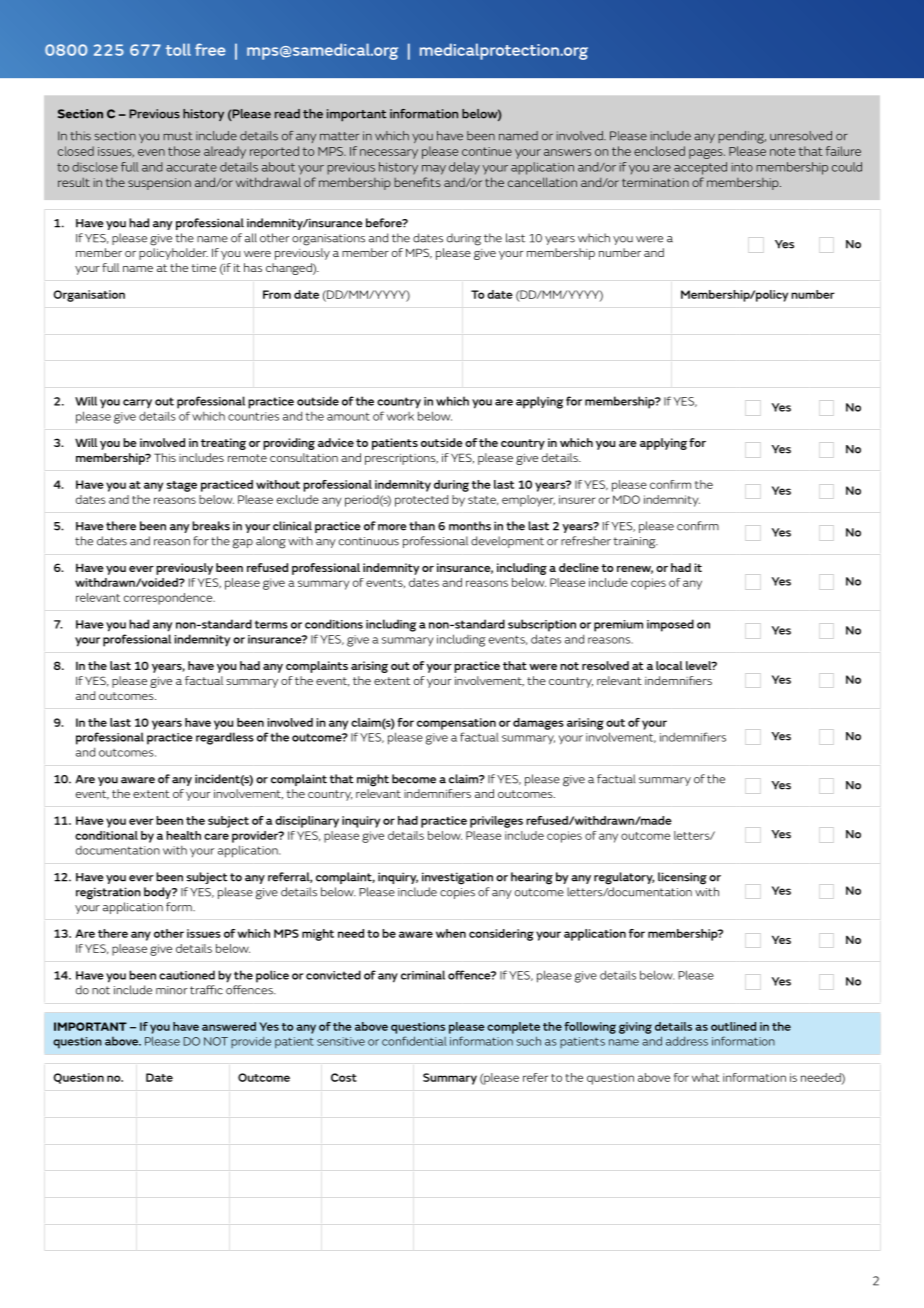  What do you see at coordinates (626, 499) in the screenshot?
I see `MDO` at bounding box center [626, 499].
